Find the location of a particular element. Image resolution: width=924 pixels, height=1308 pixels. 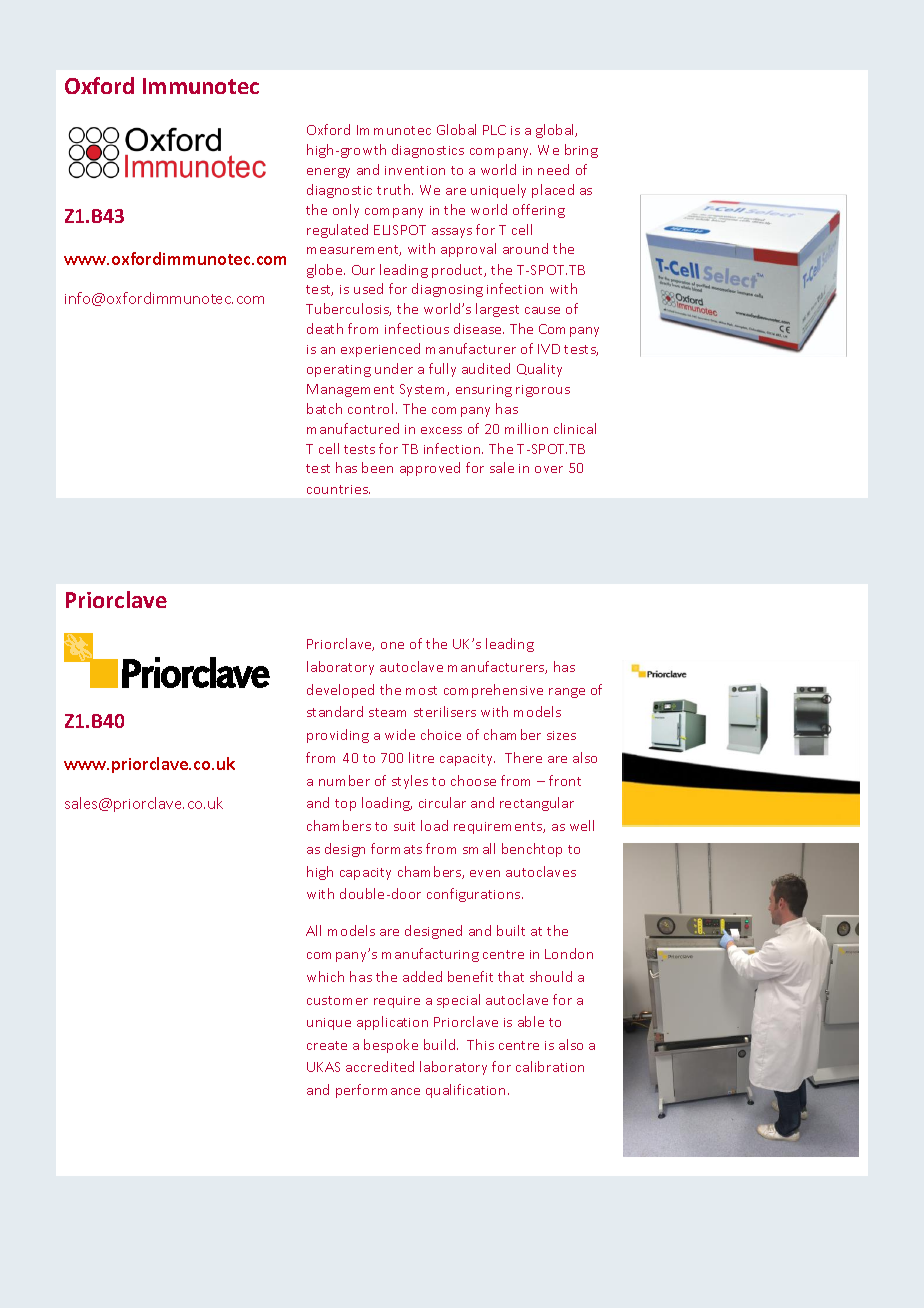

energy is located at coordinates (328, 173).
